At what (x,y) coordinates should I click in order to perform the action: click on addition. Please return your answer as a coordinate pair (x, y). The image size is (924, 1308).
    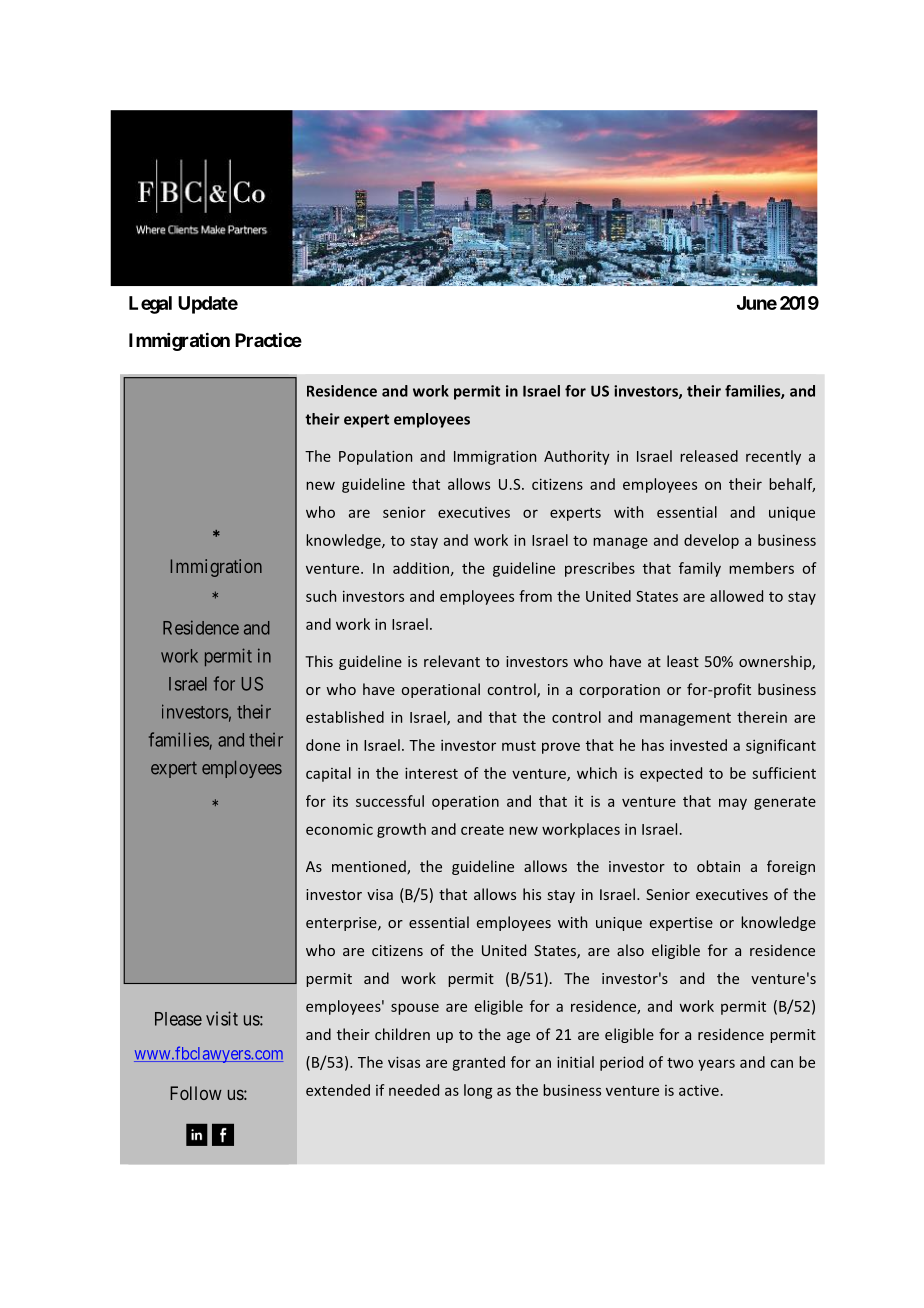
    Looking at the image, I should click on (421, 568).
